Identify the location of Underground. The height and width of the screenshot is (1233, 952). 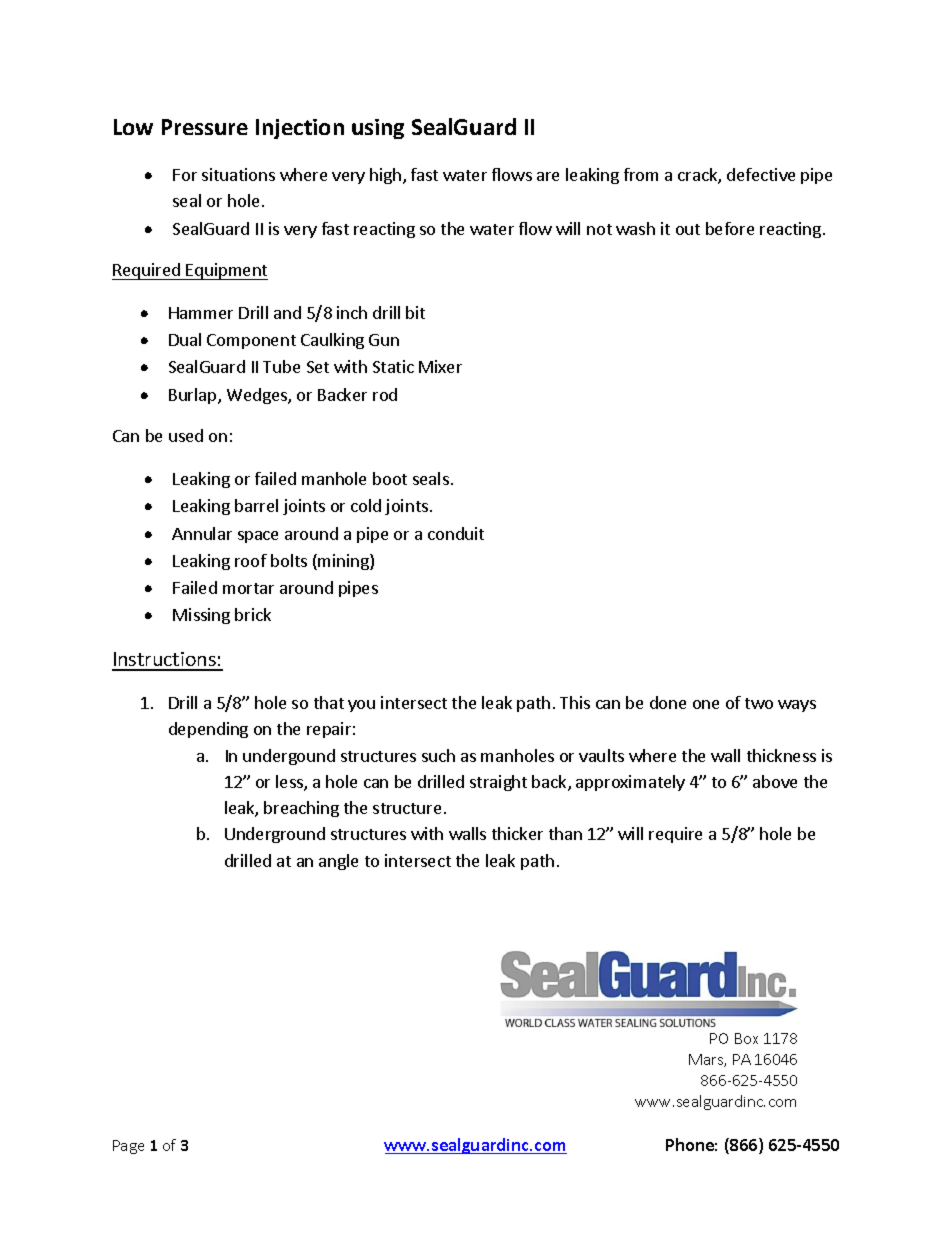
(275, 835).
